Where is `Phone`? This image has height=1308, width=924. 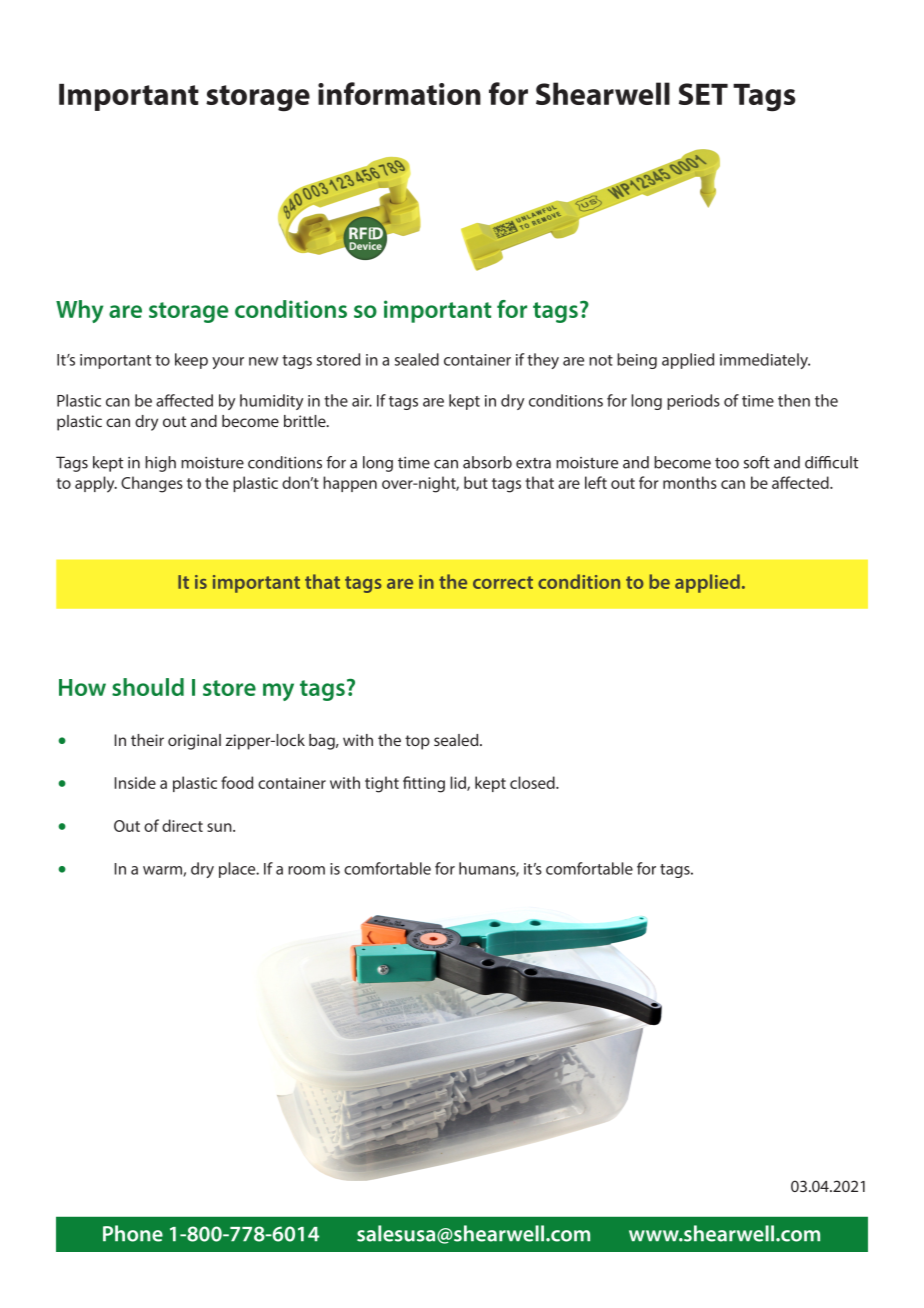 Phone is located at coordinates (133, 1233).
